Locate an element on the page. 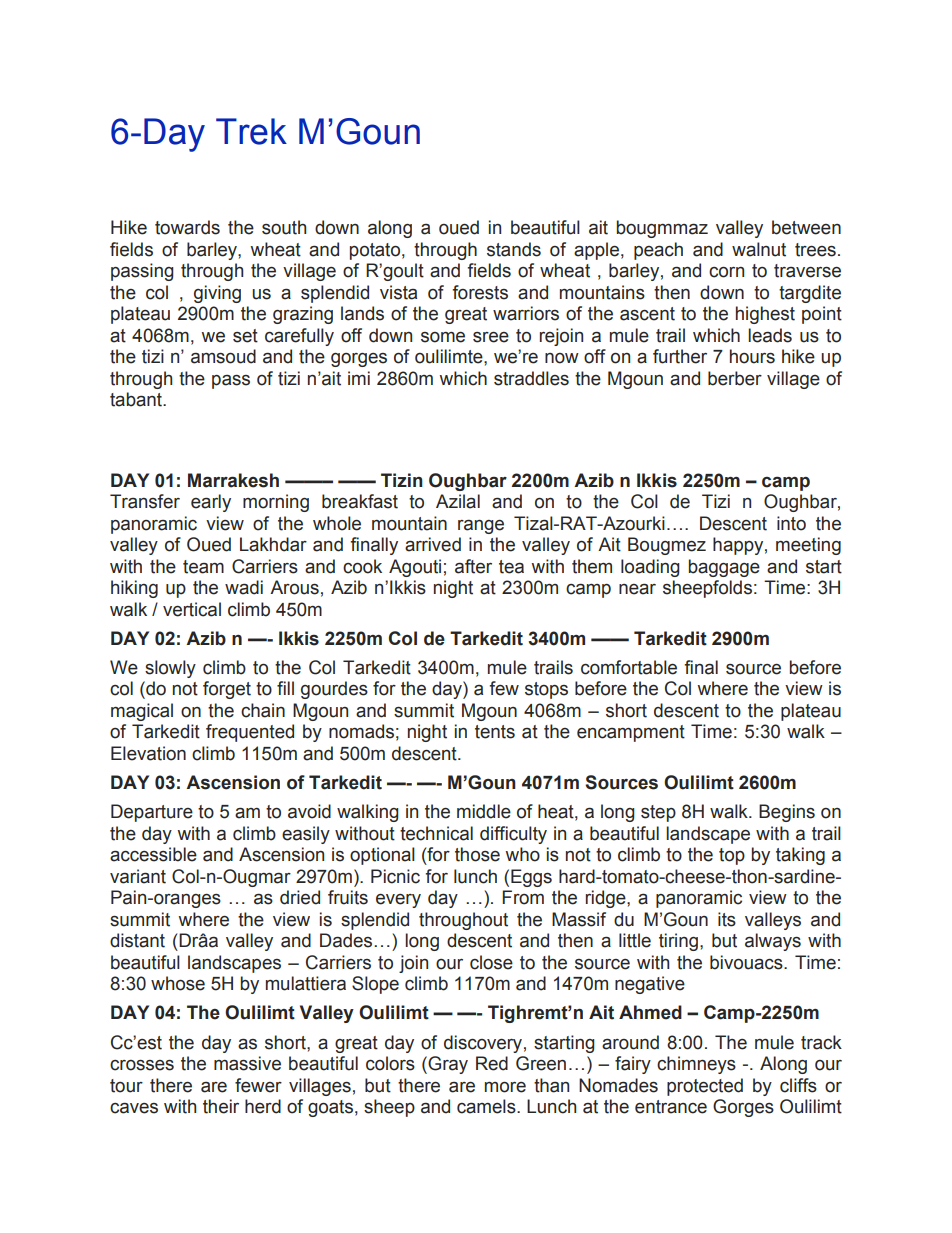 The width and height of the image is (952, 1233). their is located at coordinates (221, 1106).
